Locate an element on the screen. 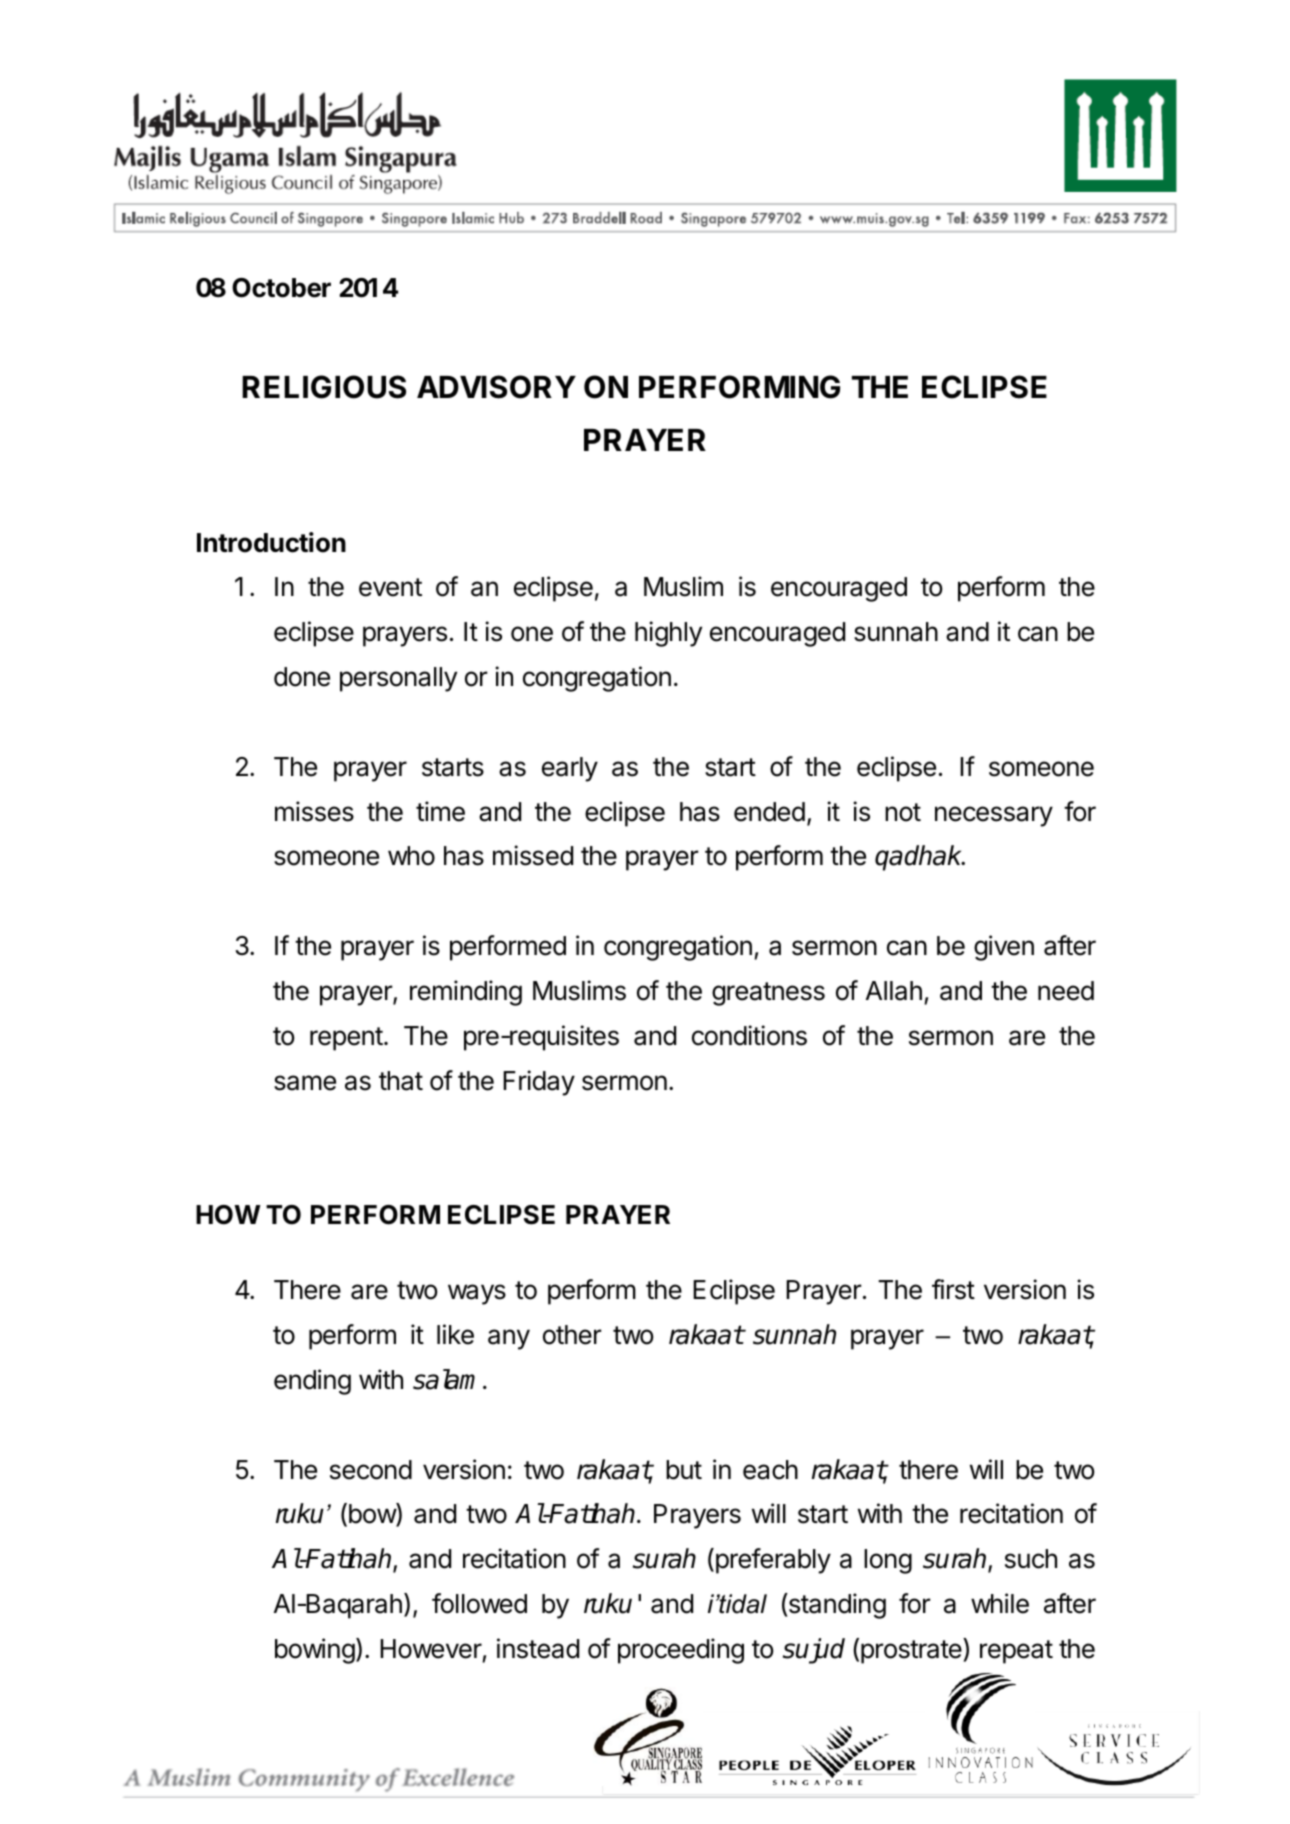 The height and width of the screenshot is (1824, 1290). RELIGIOUS is located at coordinates (324, 387).
